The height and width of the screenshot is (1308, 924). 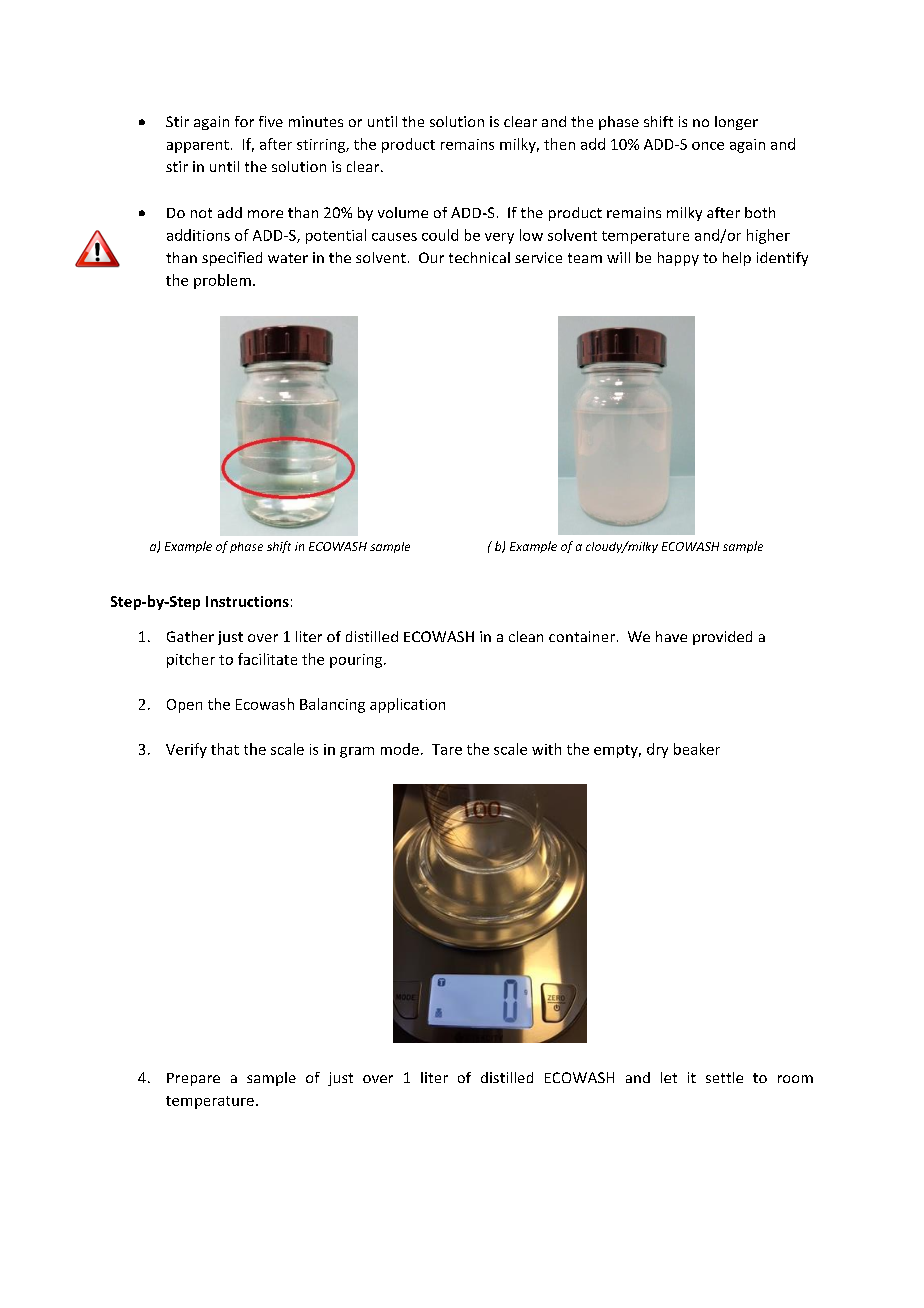 I want to click on Instructions, so click(x=247, y=601).
